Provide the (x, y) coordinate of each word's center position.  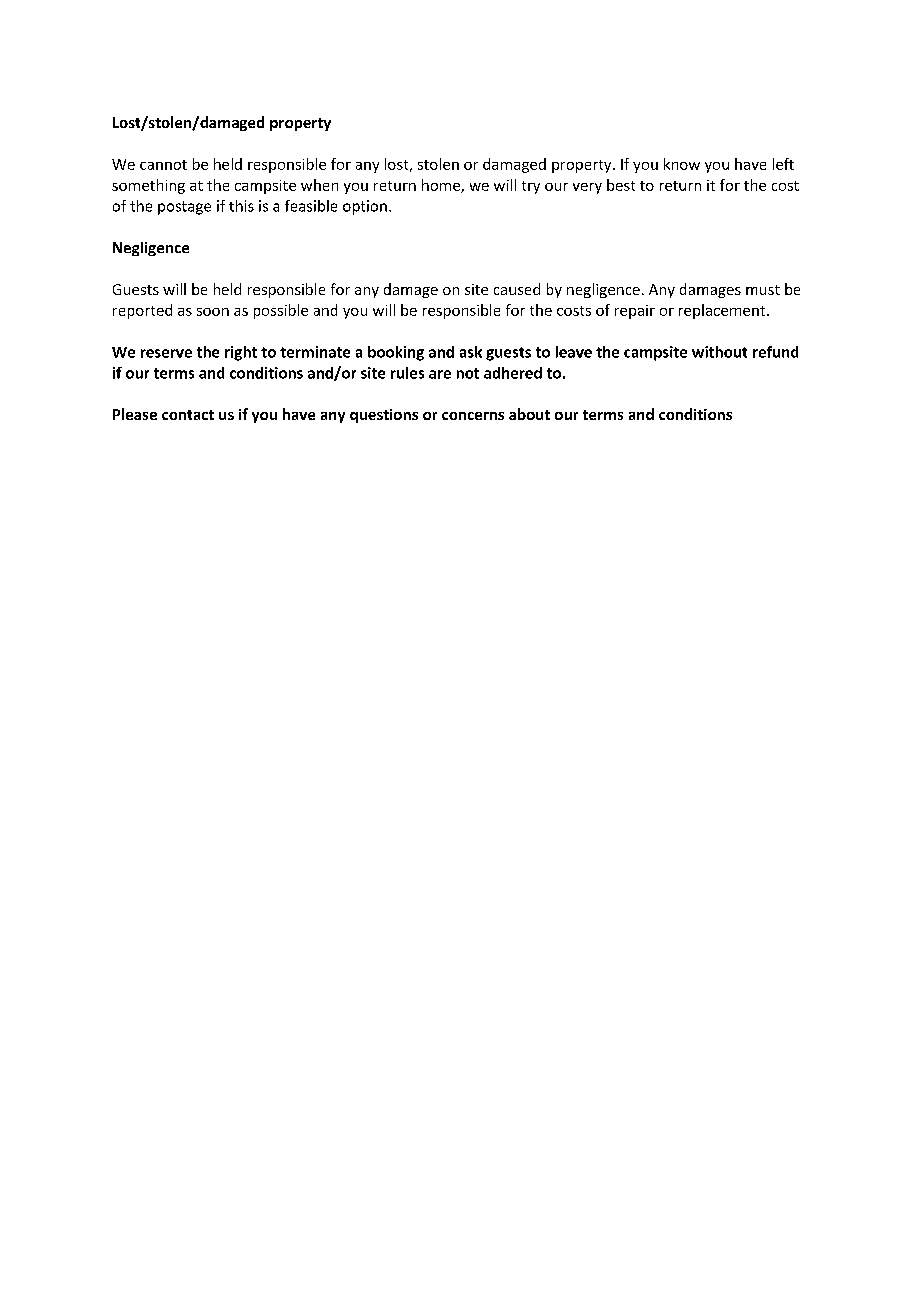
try (531, 187)
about (529, 414)
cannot (163, 165)
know (682, 164)
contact (188, 415)
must (763, 290)
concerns (473, 416)
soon (213, 312)
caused (517, 289)
